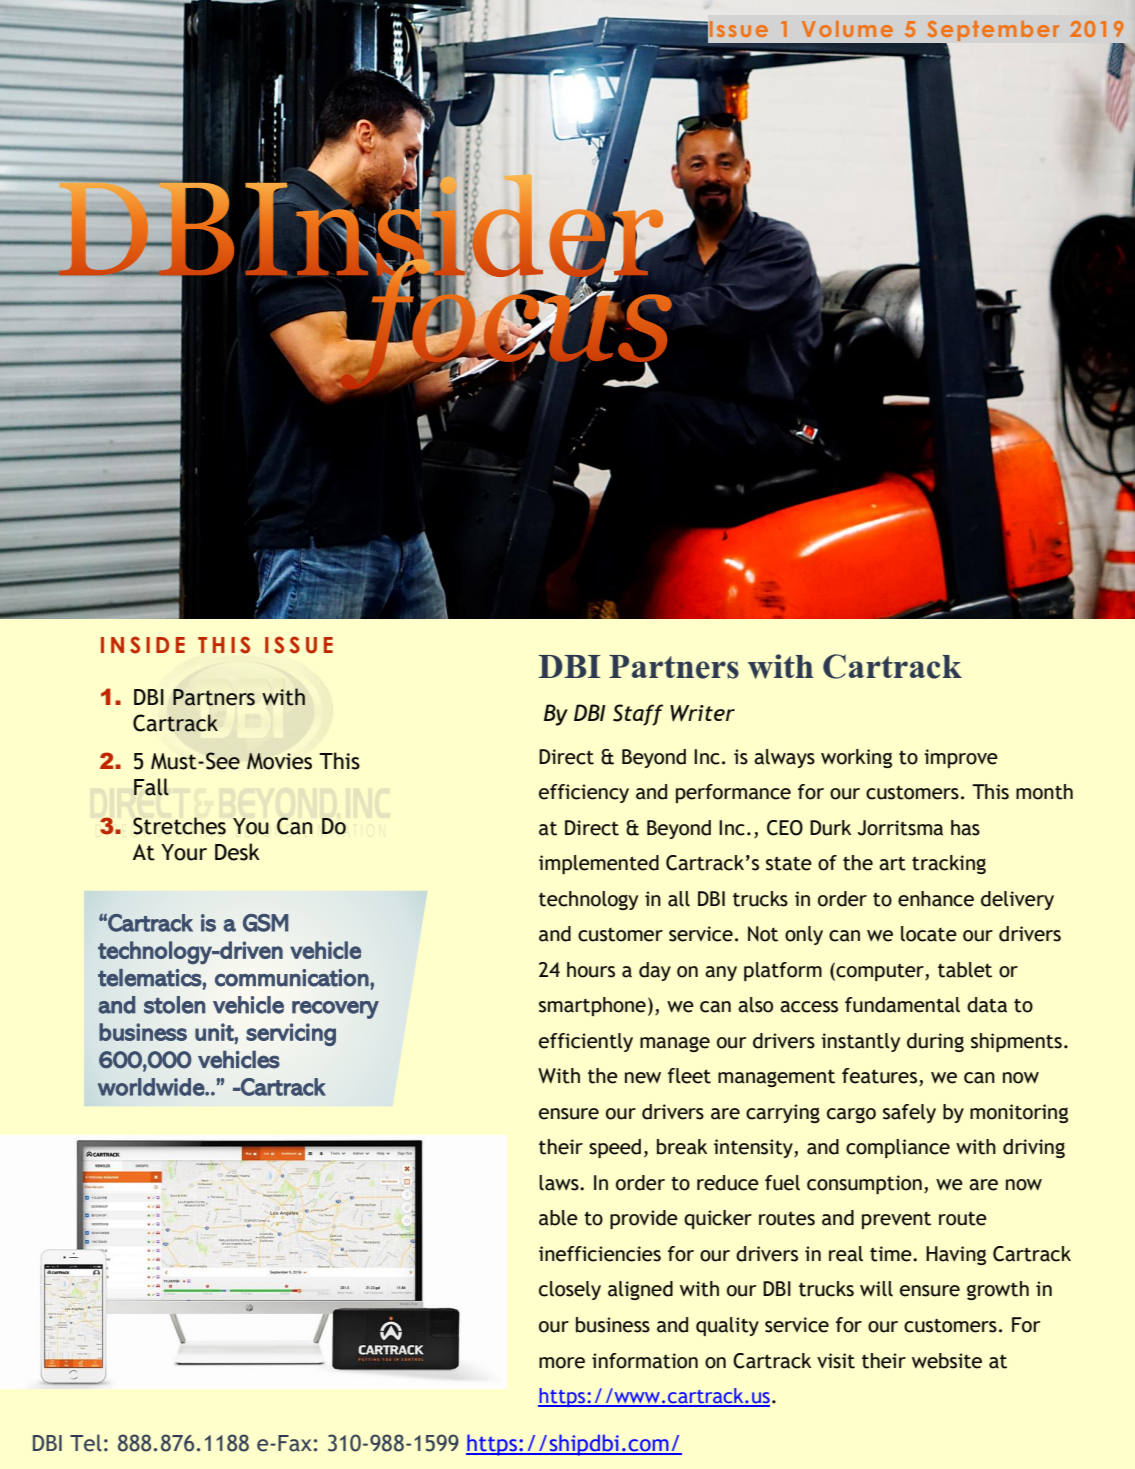 Image resolution: width=1135 pixels, height=1469 pixels. I want to click on Movies, so click(279, 761).
